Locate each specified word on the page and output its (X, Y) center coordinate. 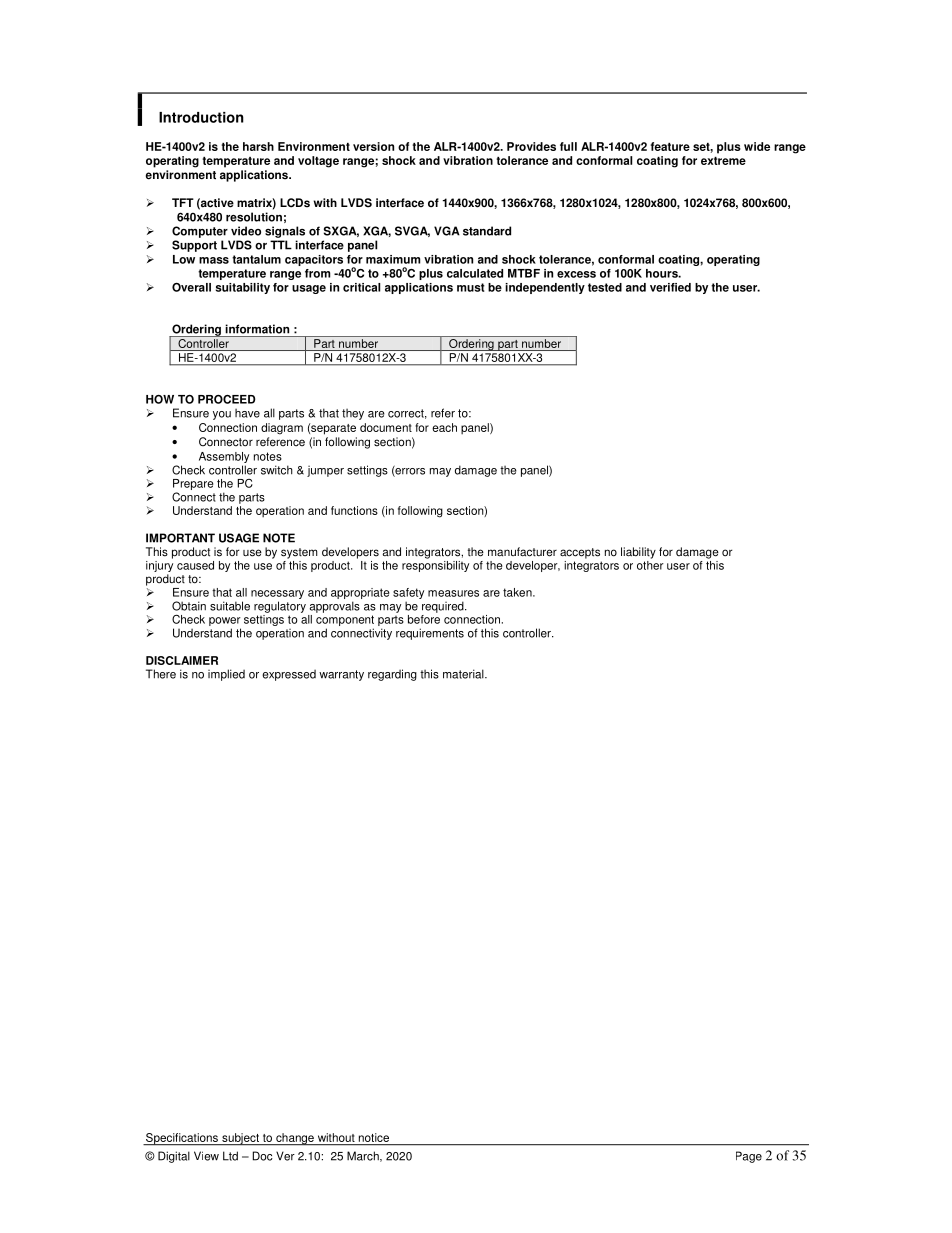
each (444, 427)
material (464, 674)
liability (638, 553)
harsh (258, 146)
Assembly (224, 459)
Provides (531, 146)
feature (670, 146)
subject (240, 1139)
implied (226, 675)
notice (374, 1137)
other (650, 564)
